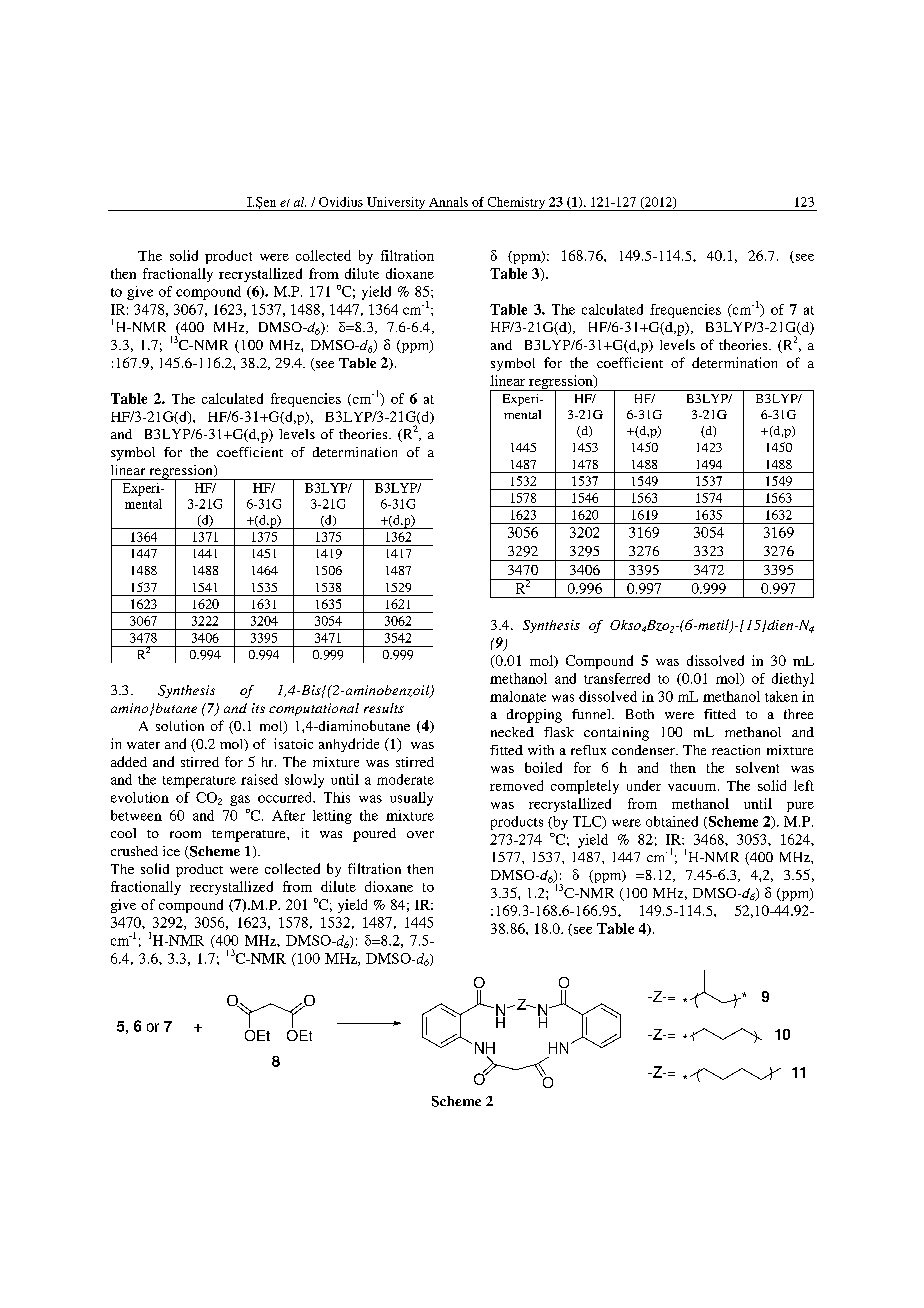  Describe the element at coordinates (781, 696) in the image. I see `taken` at that location.
